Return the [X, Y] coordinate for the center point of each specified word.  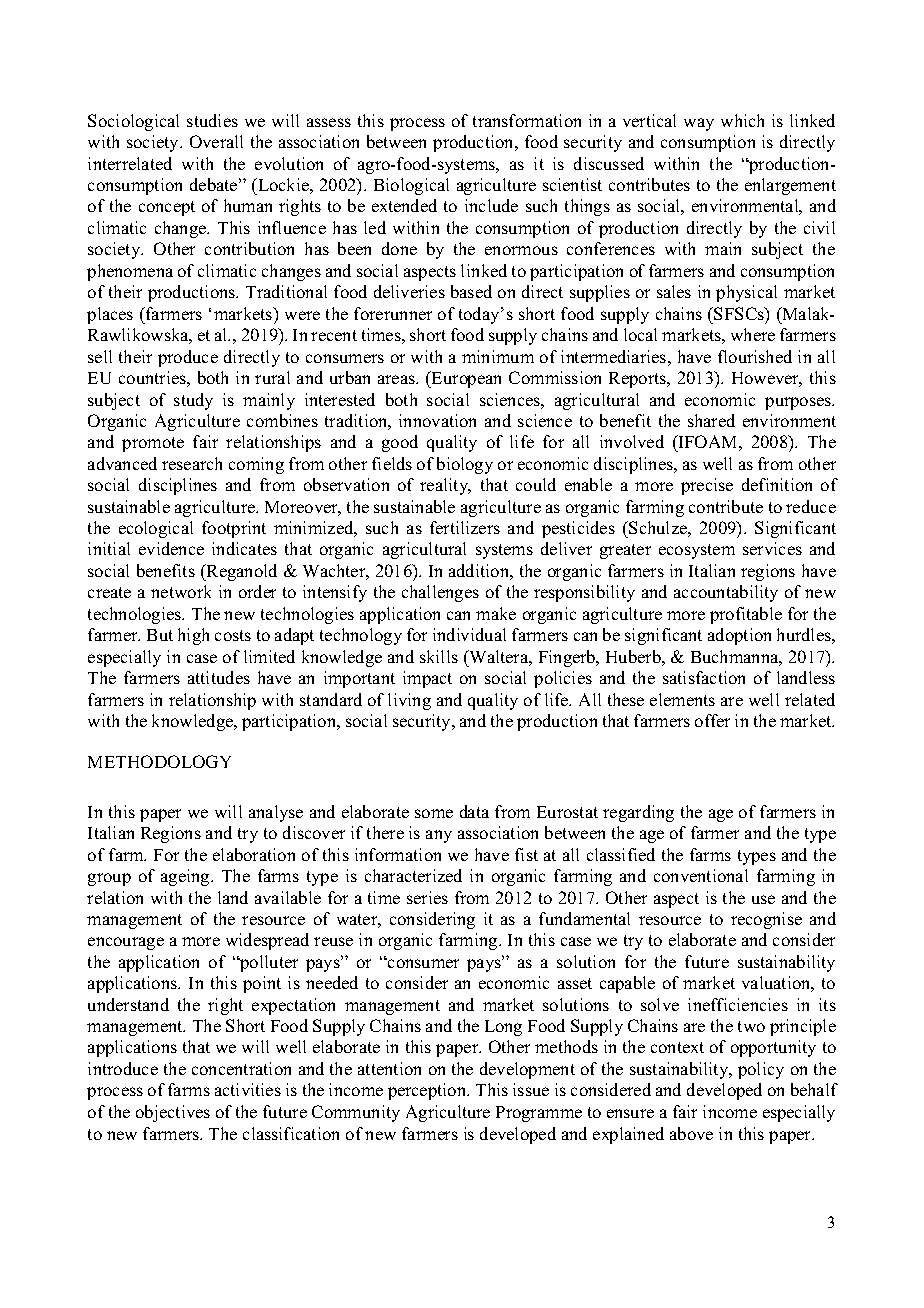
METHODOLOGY [159, 761]
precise [707, 486]
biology [465, 465]
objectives [173, 1113]
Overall [216, 141]
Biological [411, 186]
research [192, 463]
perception [428, 1091]
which [742, 120]
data [474, 811]
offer [712, 720]
